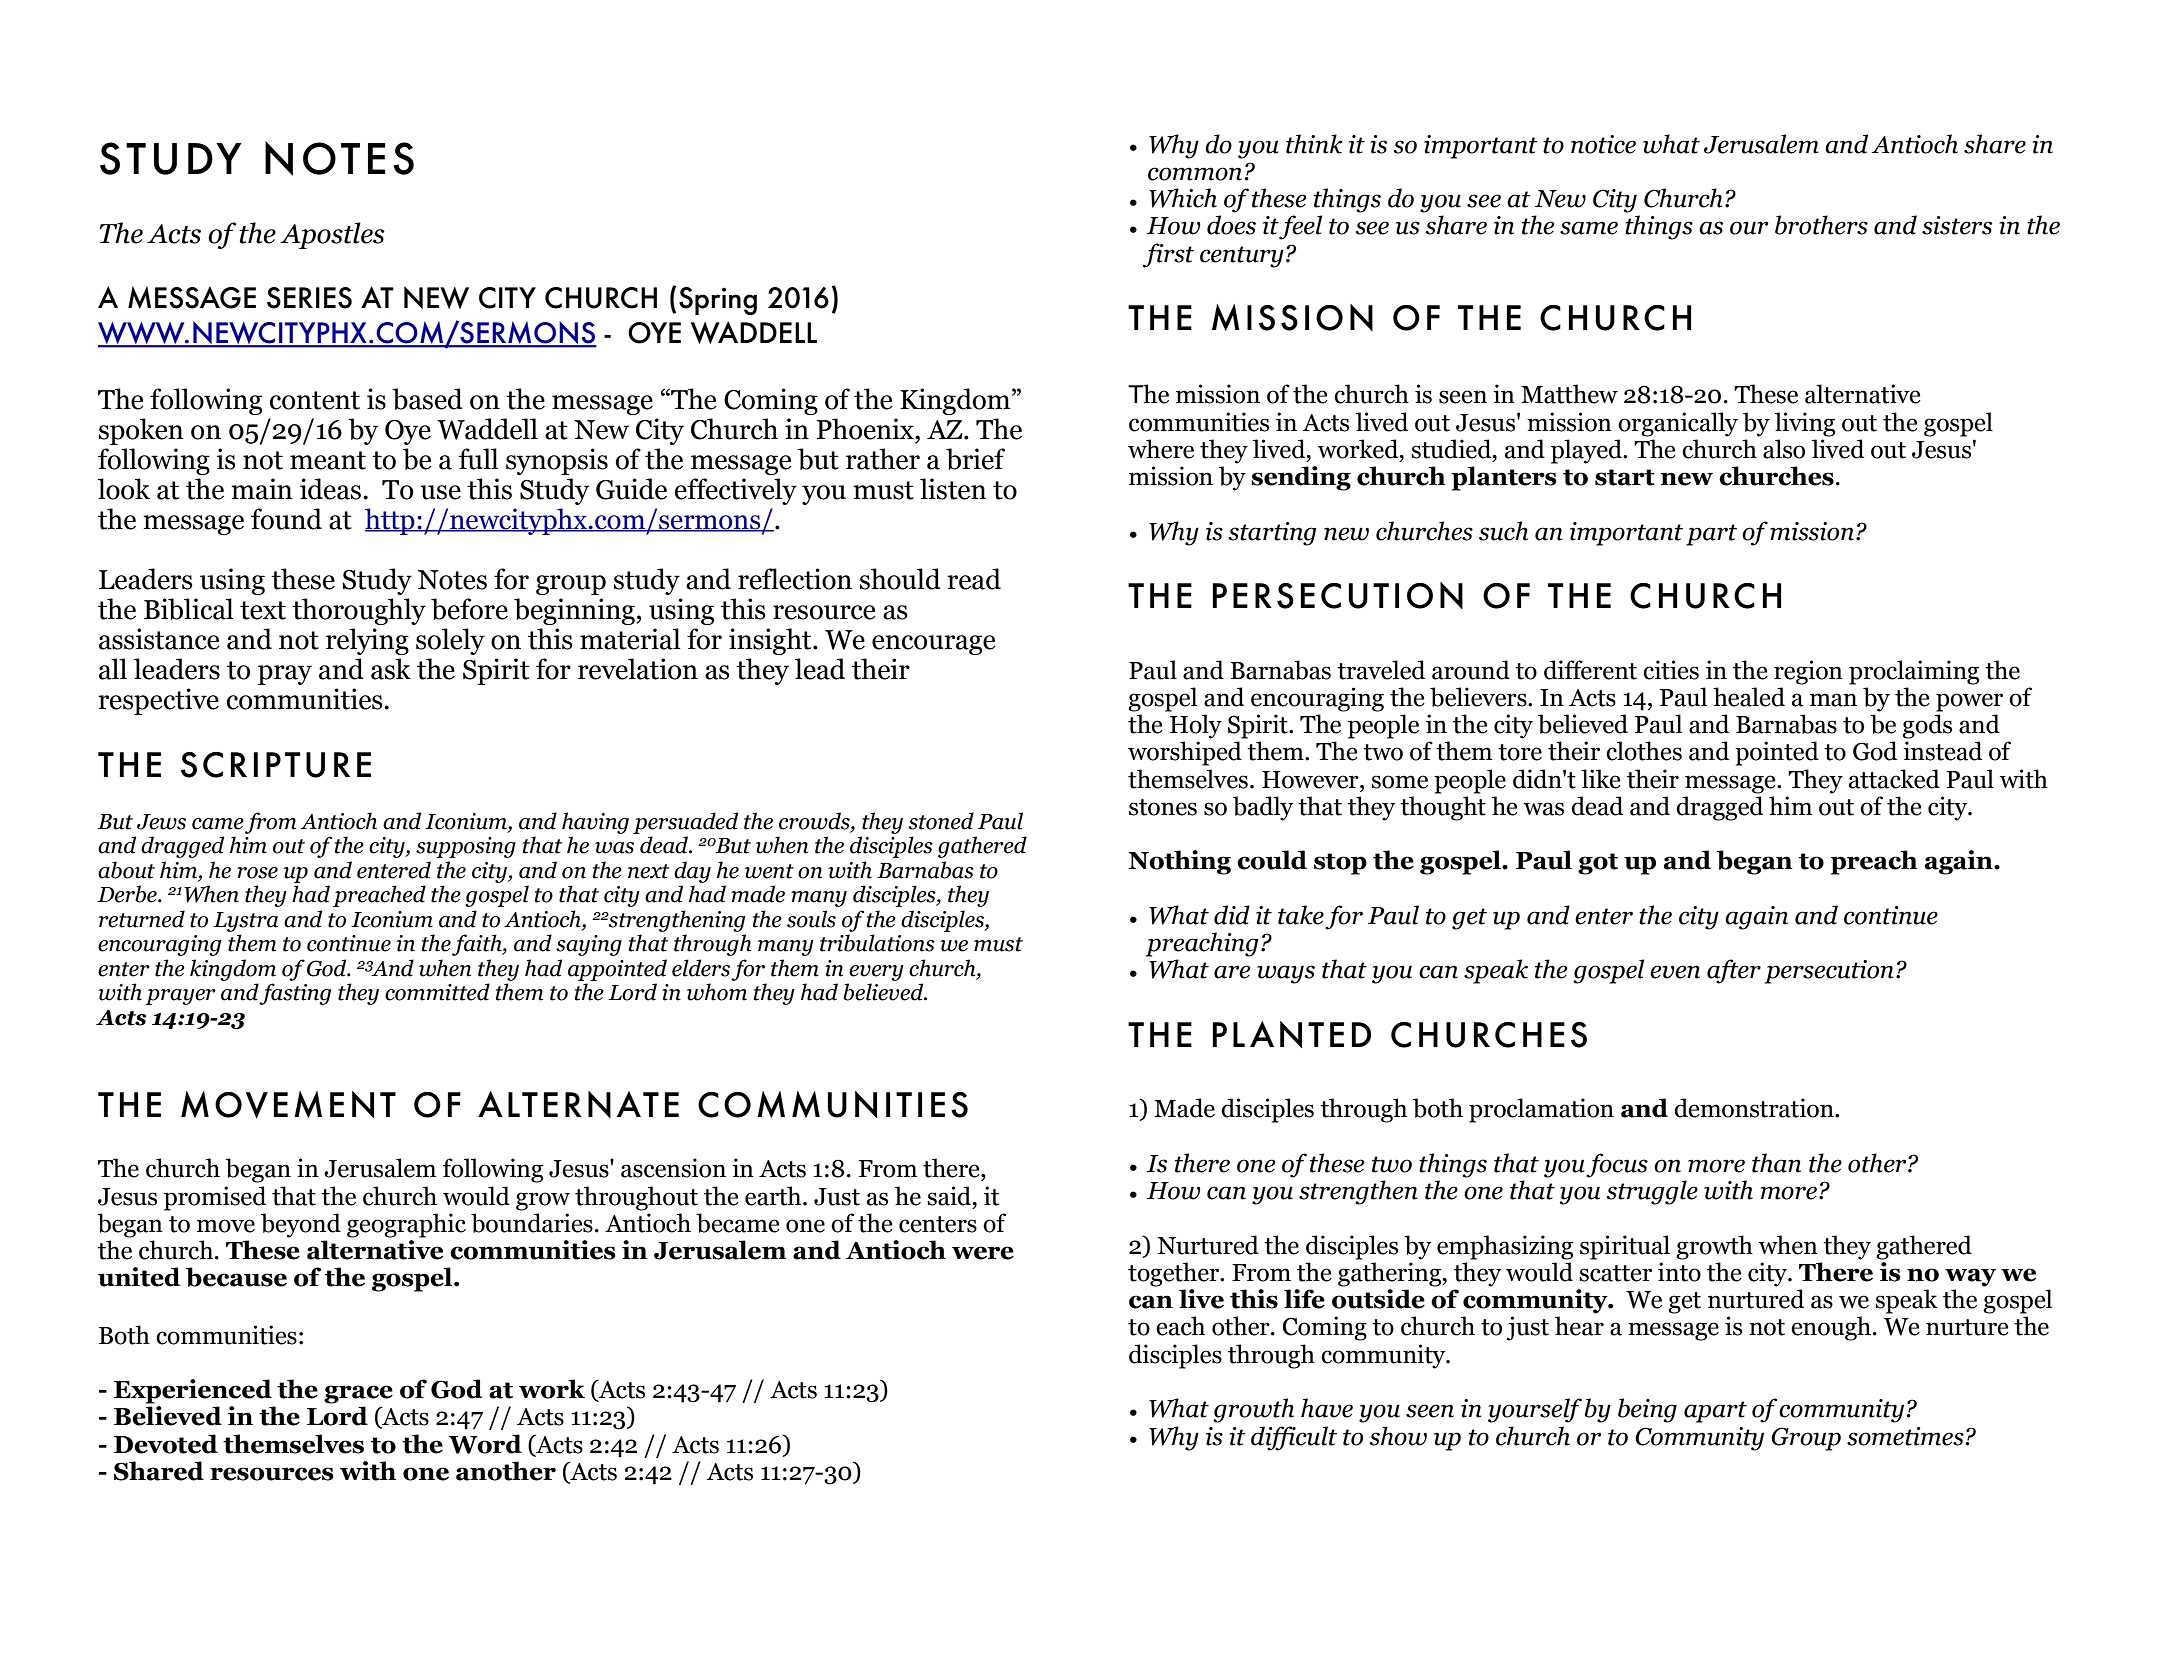  What do you see at coordinates (466, 847) in the screenshot?
I see `supposing` at bounding box center [466, 847].
